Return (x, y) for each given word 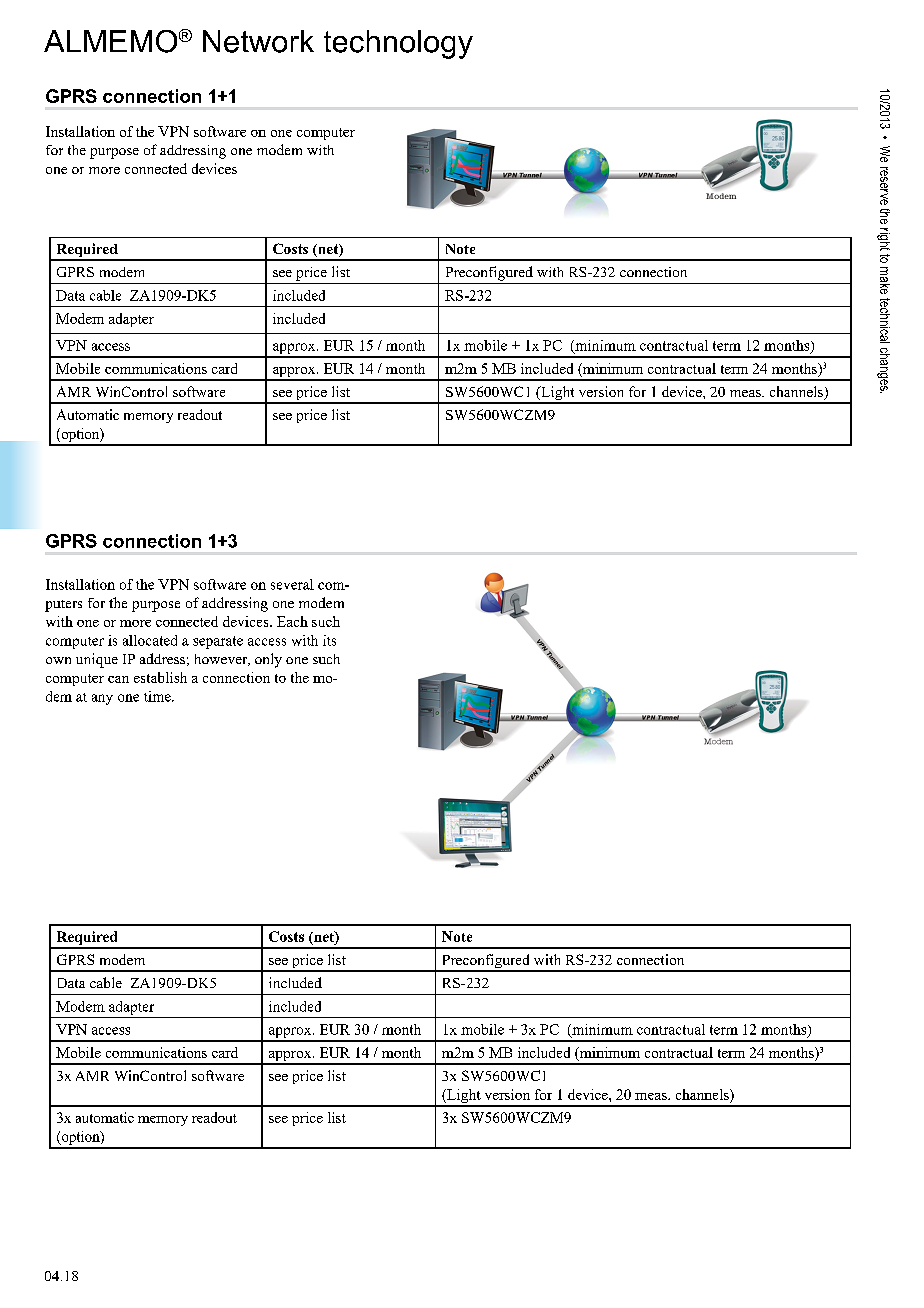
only (268, 660)
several (292, 584)
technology (398, 44)
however (222, 660)
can (118, 679)
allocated (150, 640)
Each (292, 621)
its (329, 640)
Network (258, 41)
